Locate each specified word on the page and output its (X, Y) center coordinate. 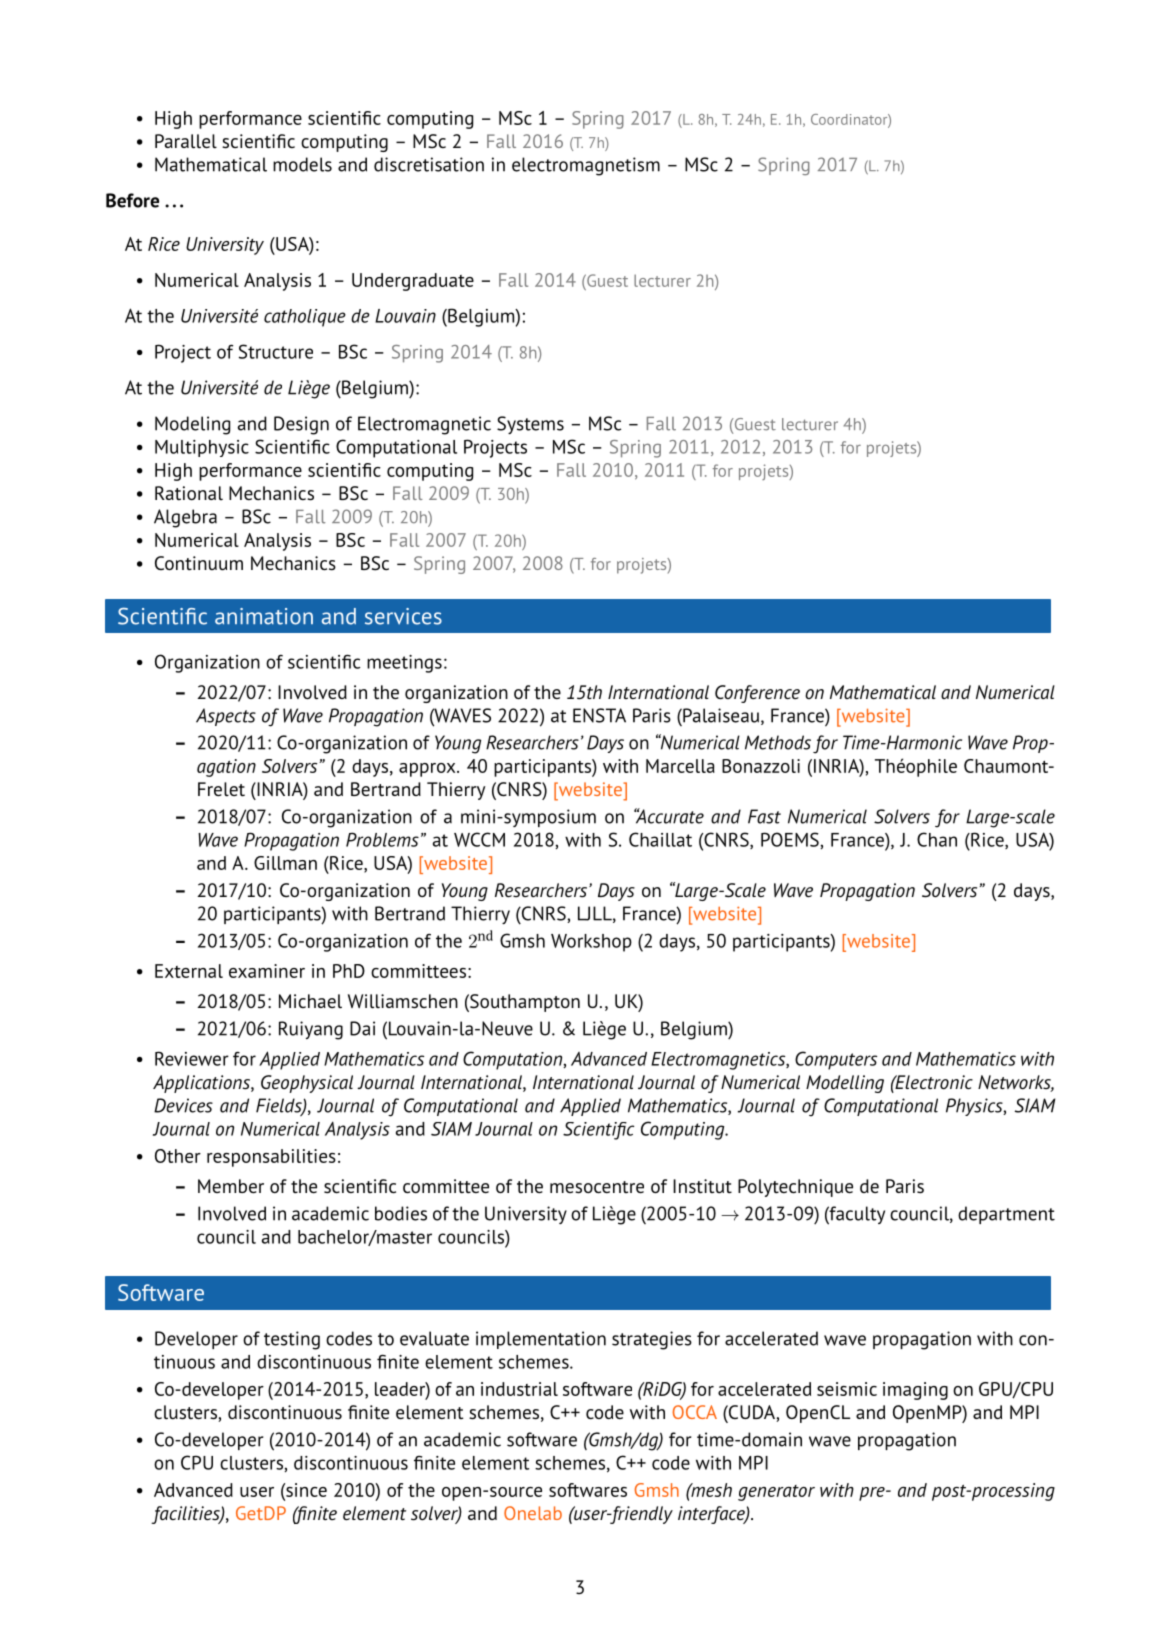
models (302, 164)
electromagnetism (586, 166)
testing (292, 1340)
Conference (757, 694)
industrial (519, 1389)
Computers (836, 1060)
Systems (530, 425)
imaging (915, 1391)
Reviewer (192, 1058)
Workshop (591, 943)
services (403, 616)
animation (264, 616)
